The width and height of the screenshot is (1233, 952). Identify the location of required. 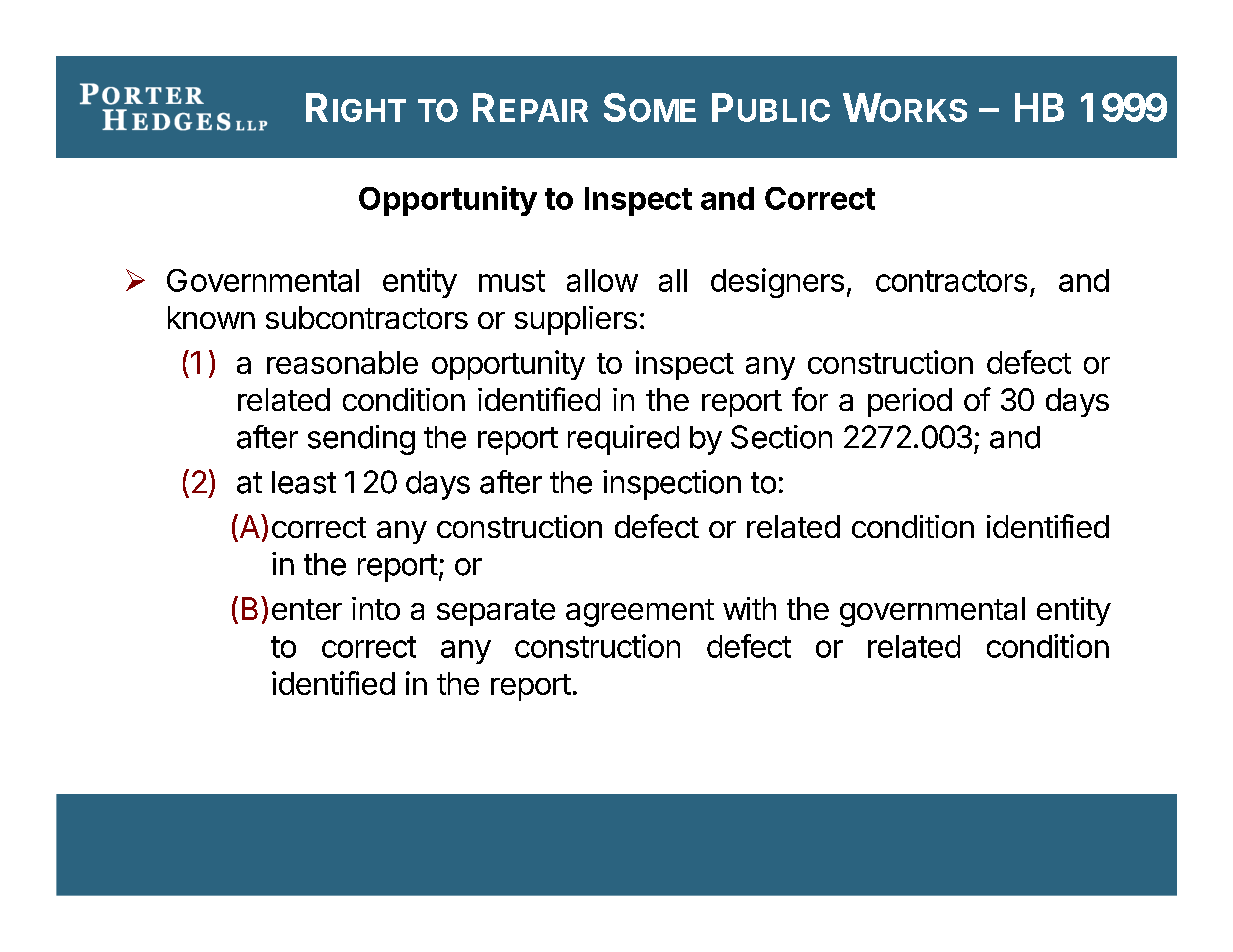
(623, 440).
